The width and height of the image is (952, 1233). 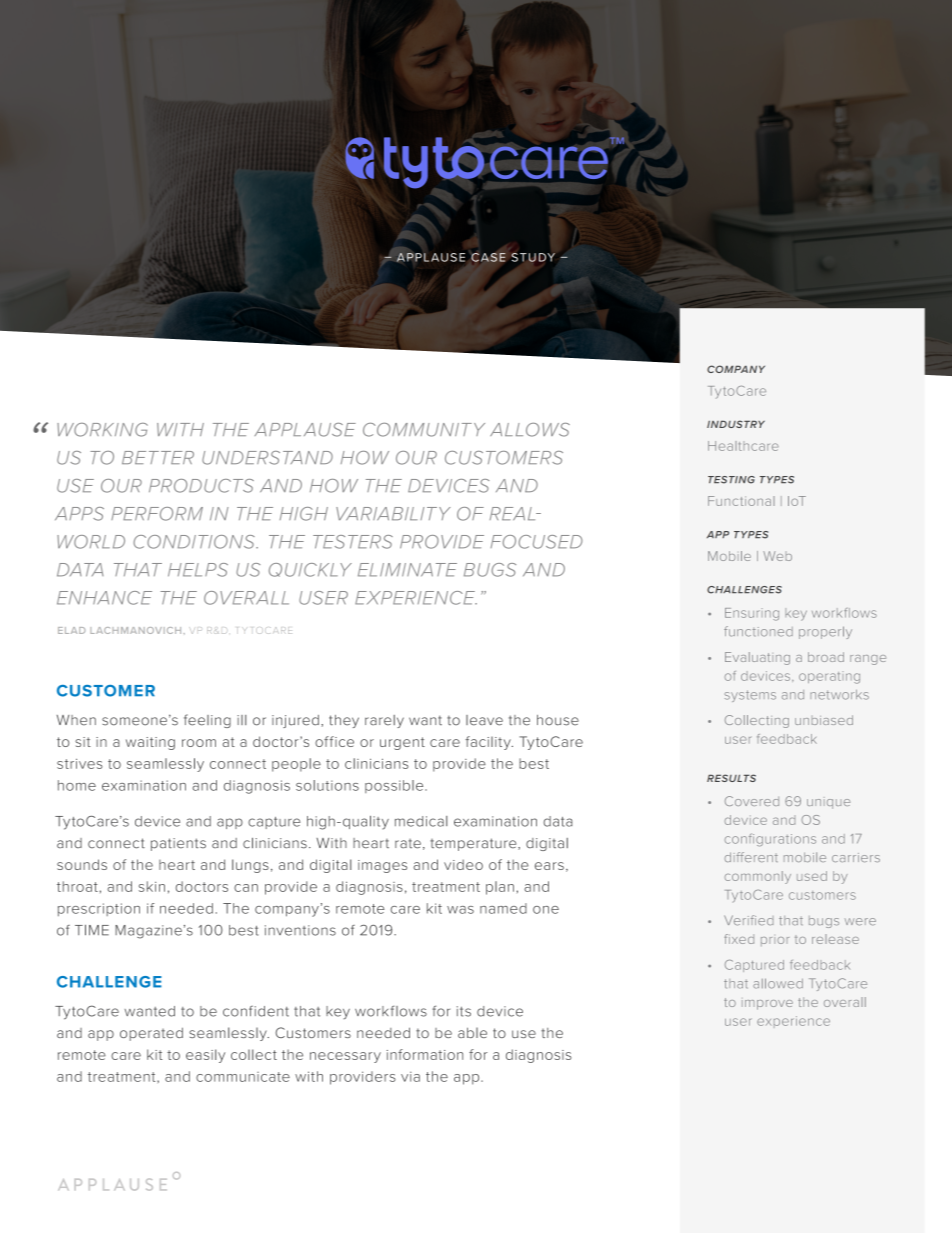 What do you see at coordinates (775, 941) in the image?
I see `prior` at bounding box center [775, 941].
